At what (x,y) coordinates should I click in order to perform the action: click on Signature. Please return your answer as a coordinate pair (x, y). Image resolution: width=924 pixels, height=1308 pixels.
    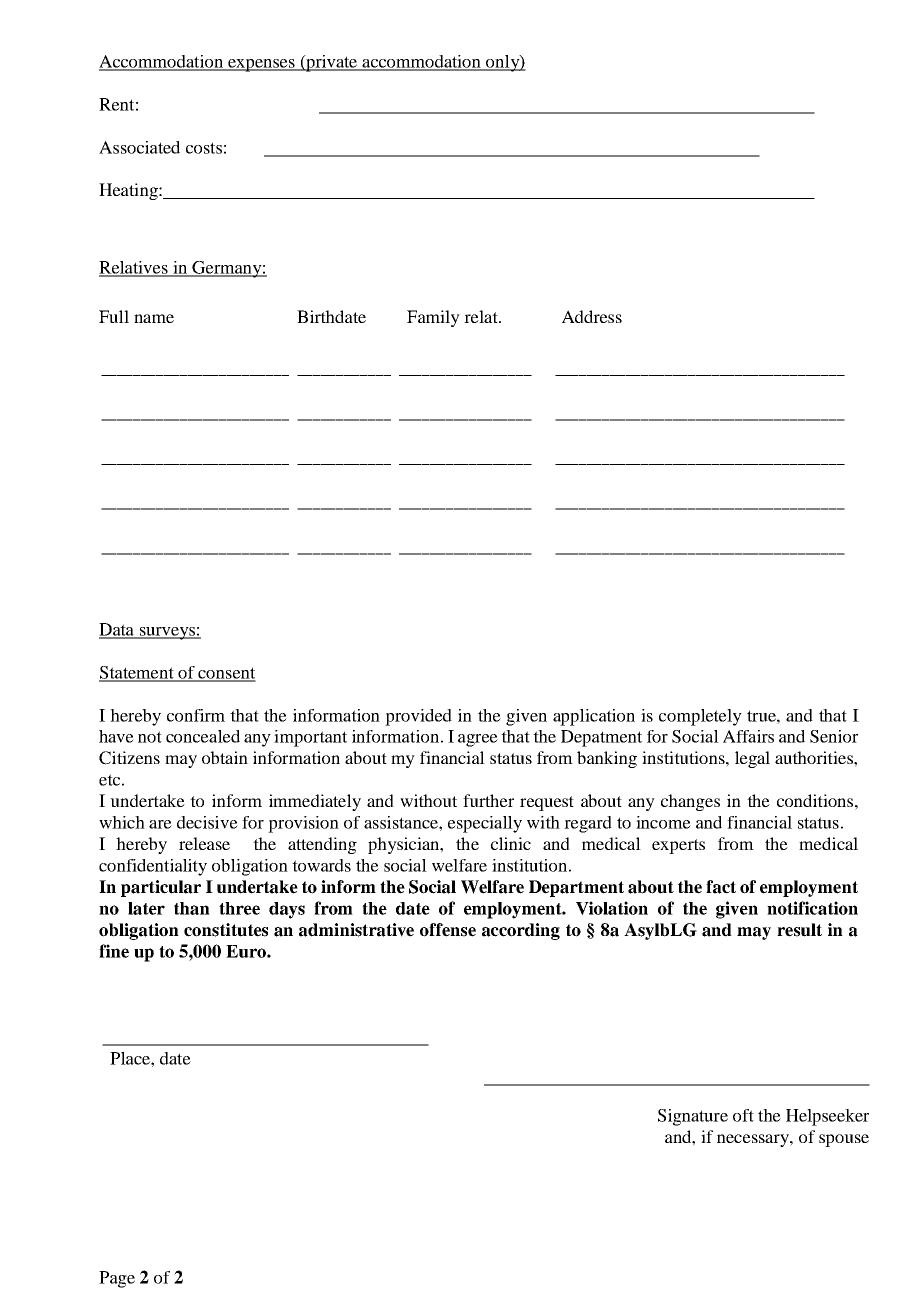
    Looking at the image, I should click on (693, 1117).
